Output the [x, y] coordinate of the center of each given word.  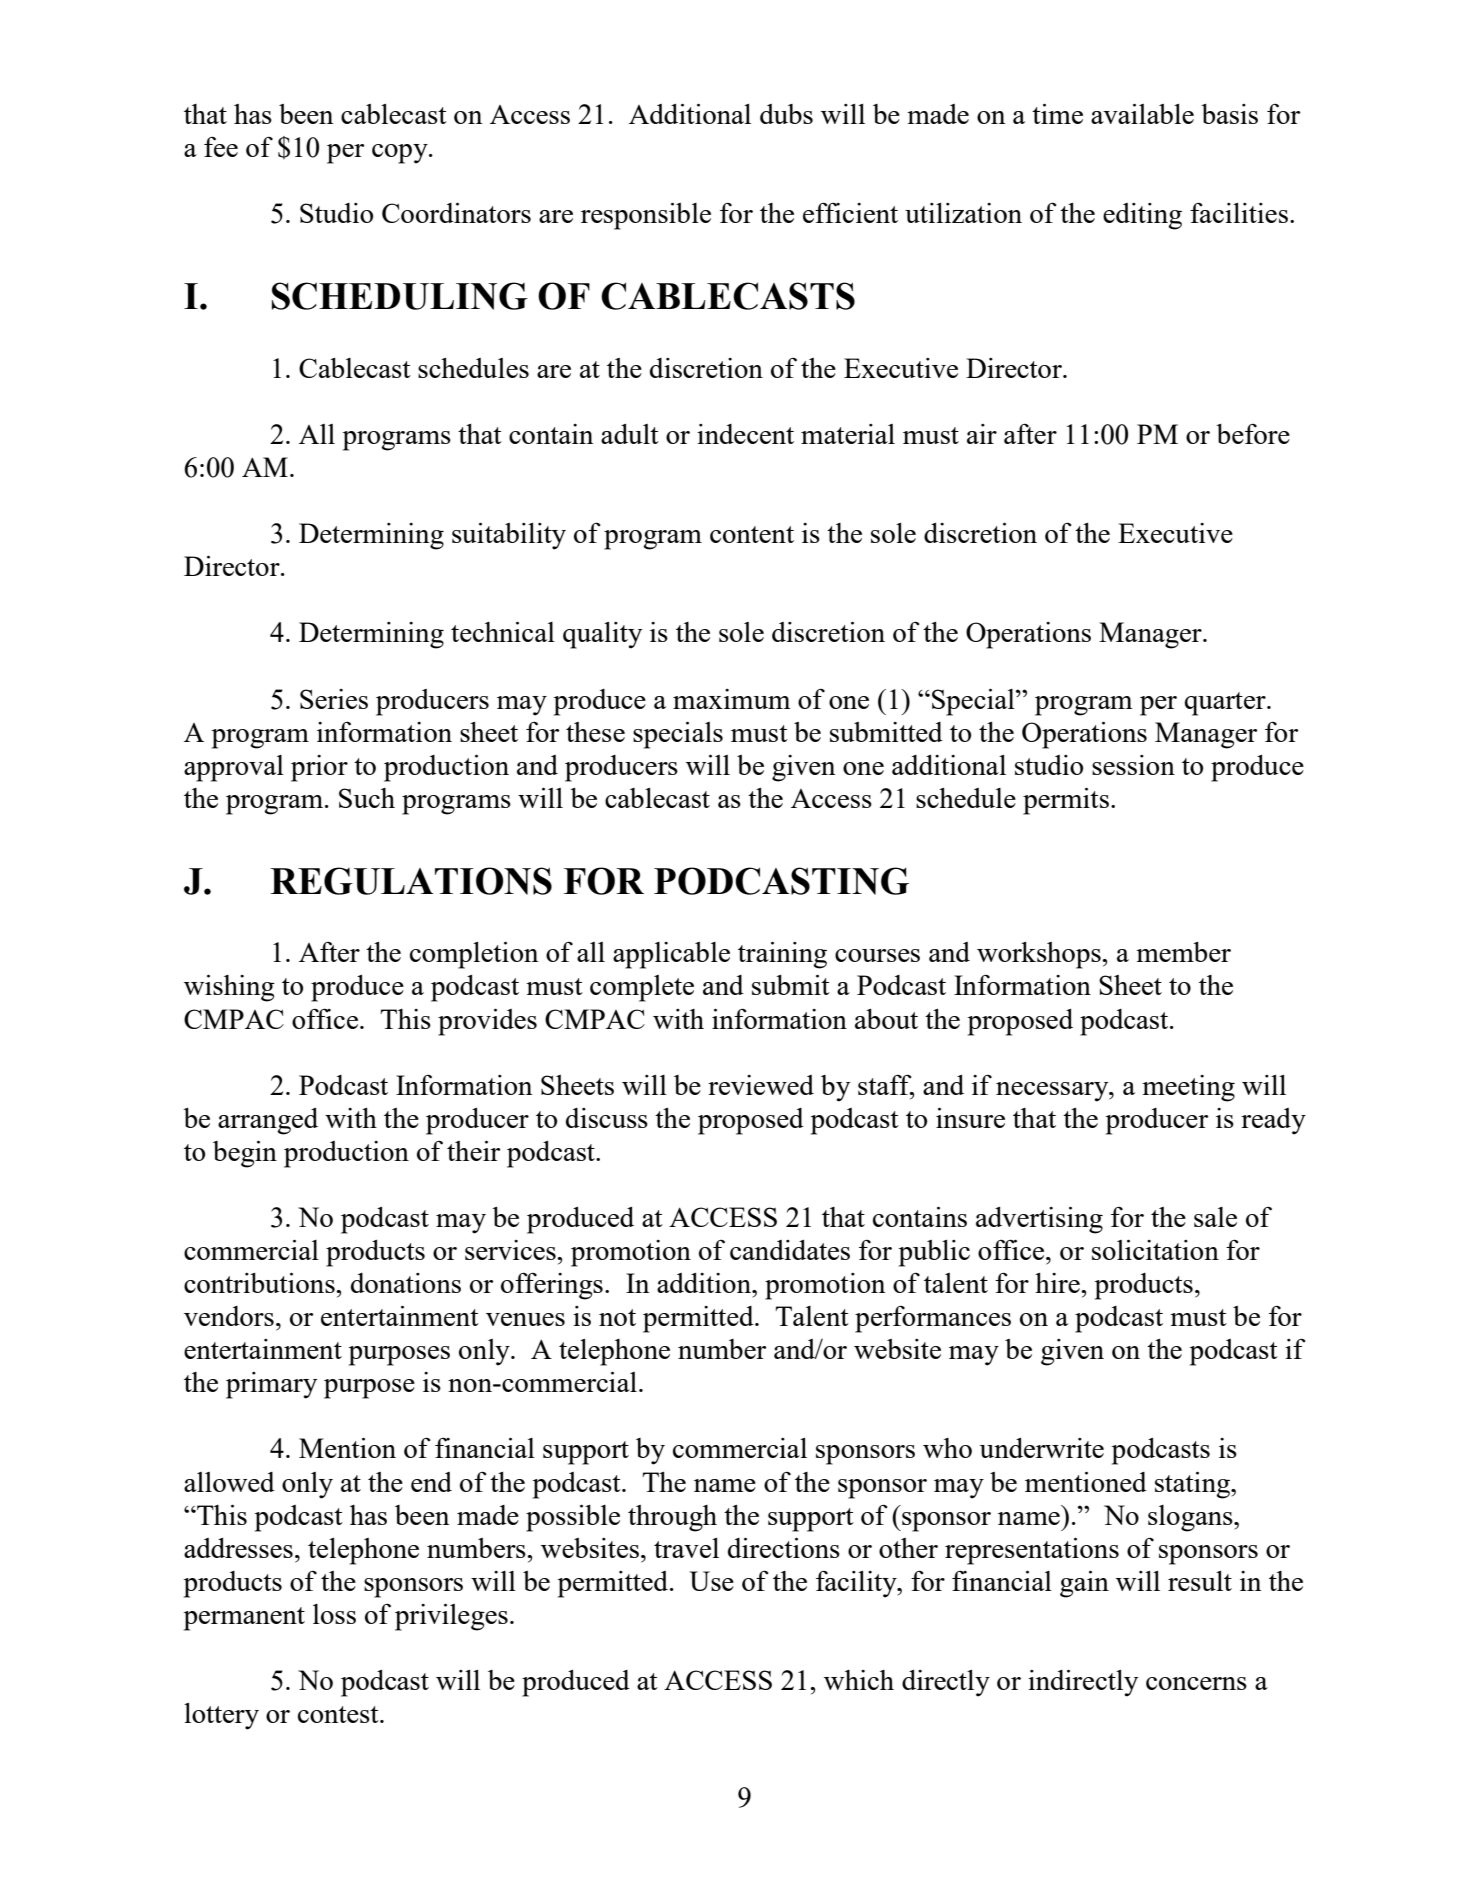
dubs [786, 114]
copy [401, 154]
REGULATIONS [411, 881]
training [782, 955]
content [752, 534]
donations [406, 1283]
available [1142, 114]
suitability [509, 536]
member [1183, 952]
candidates [790, 1250]
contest [339, 1714]
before [1253, 434]
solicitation [1155, 1250]
